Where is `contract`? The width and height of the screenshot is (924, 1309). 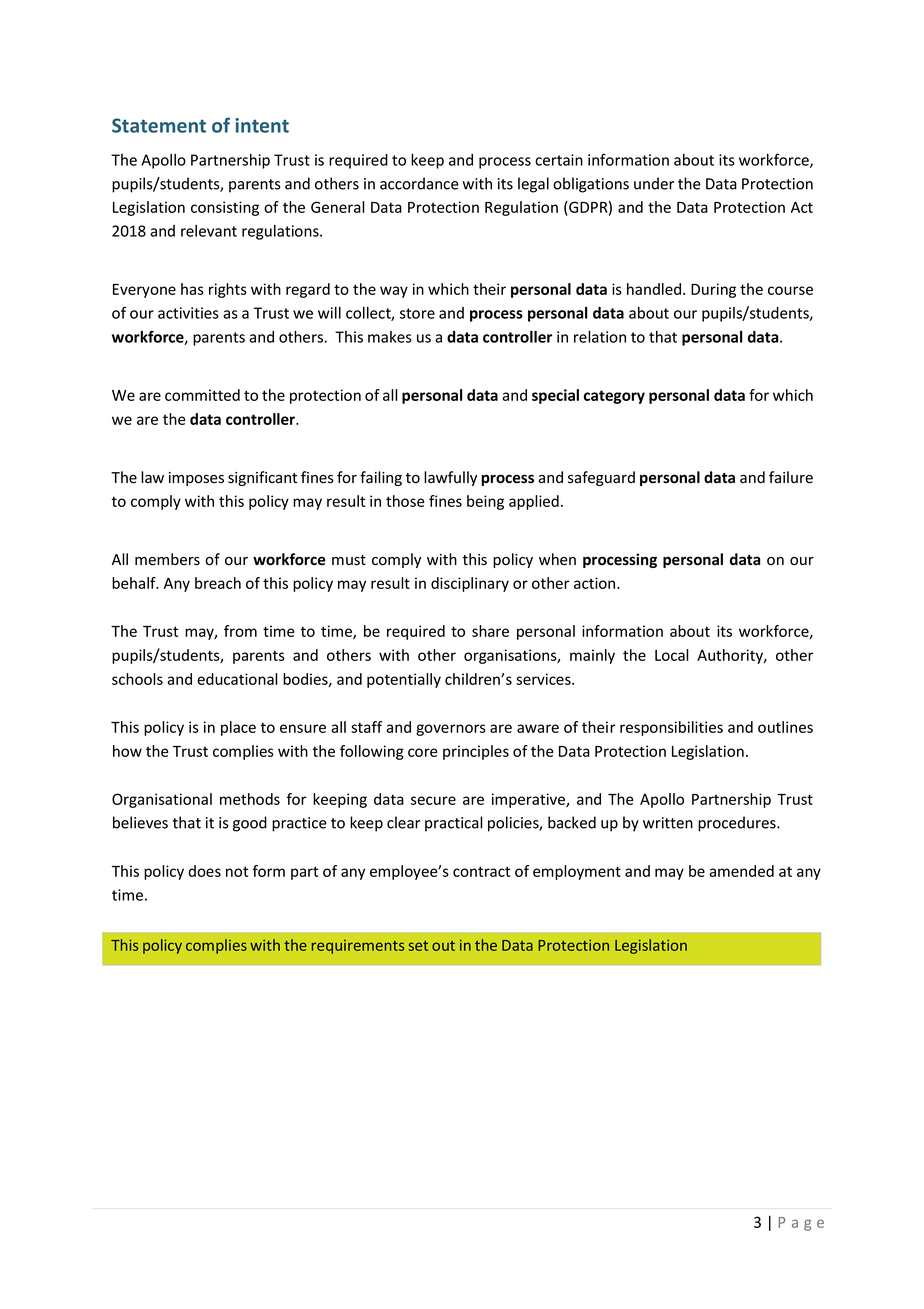
contract is located at coordinates (481, 871).
